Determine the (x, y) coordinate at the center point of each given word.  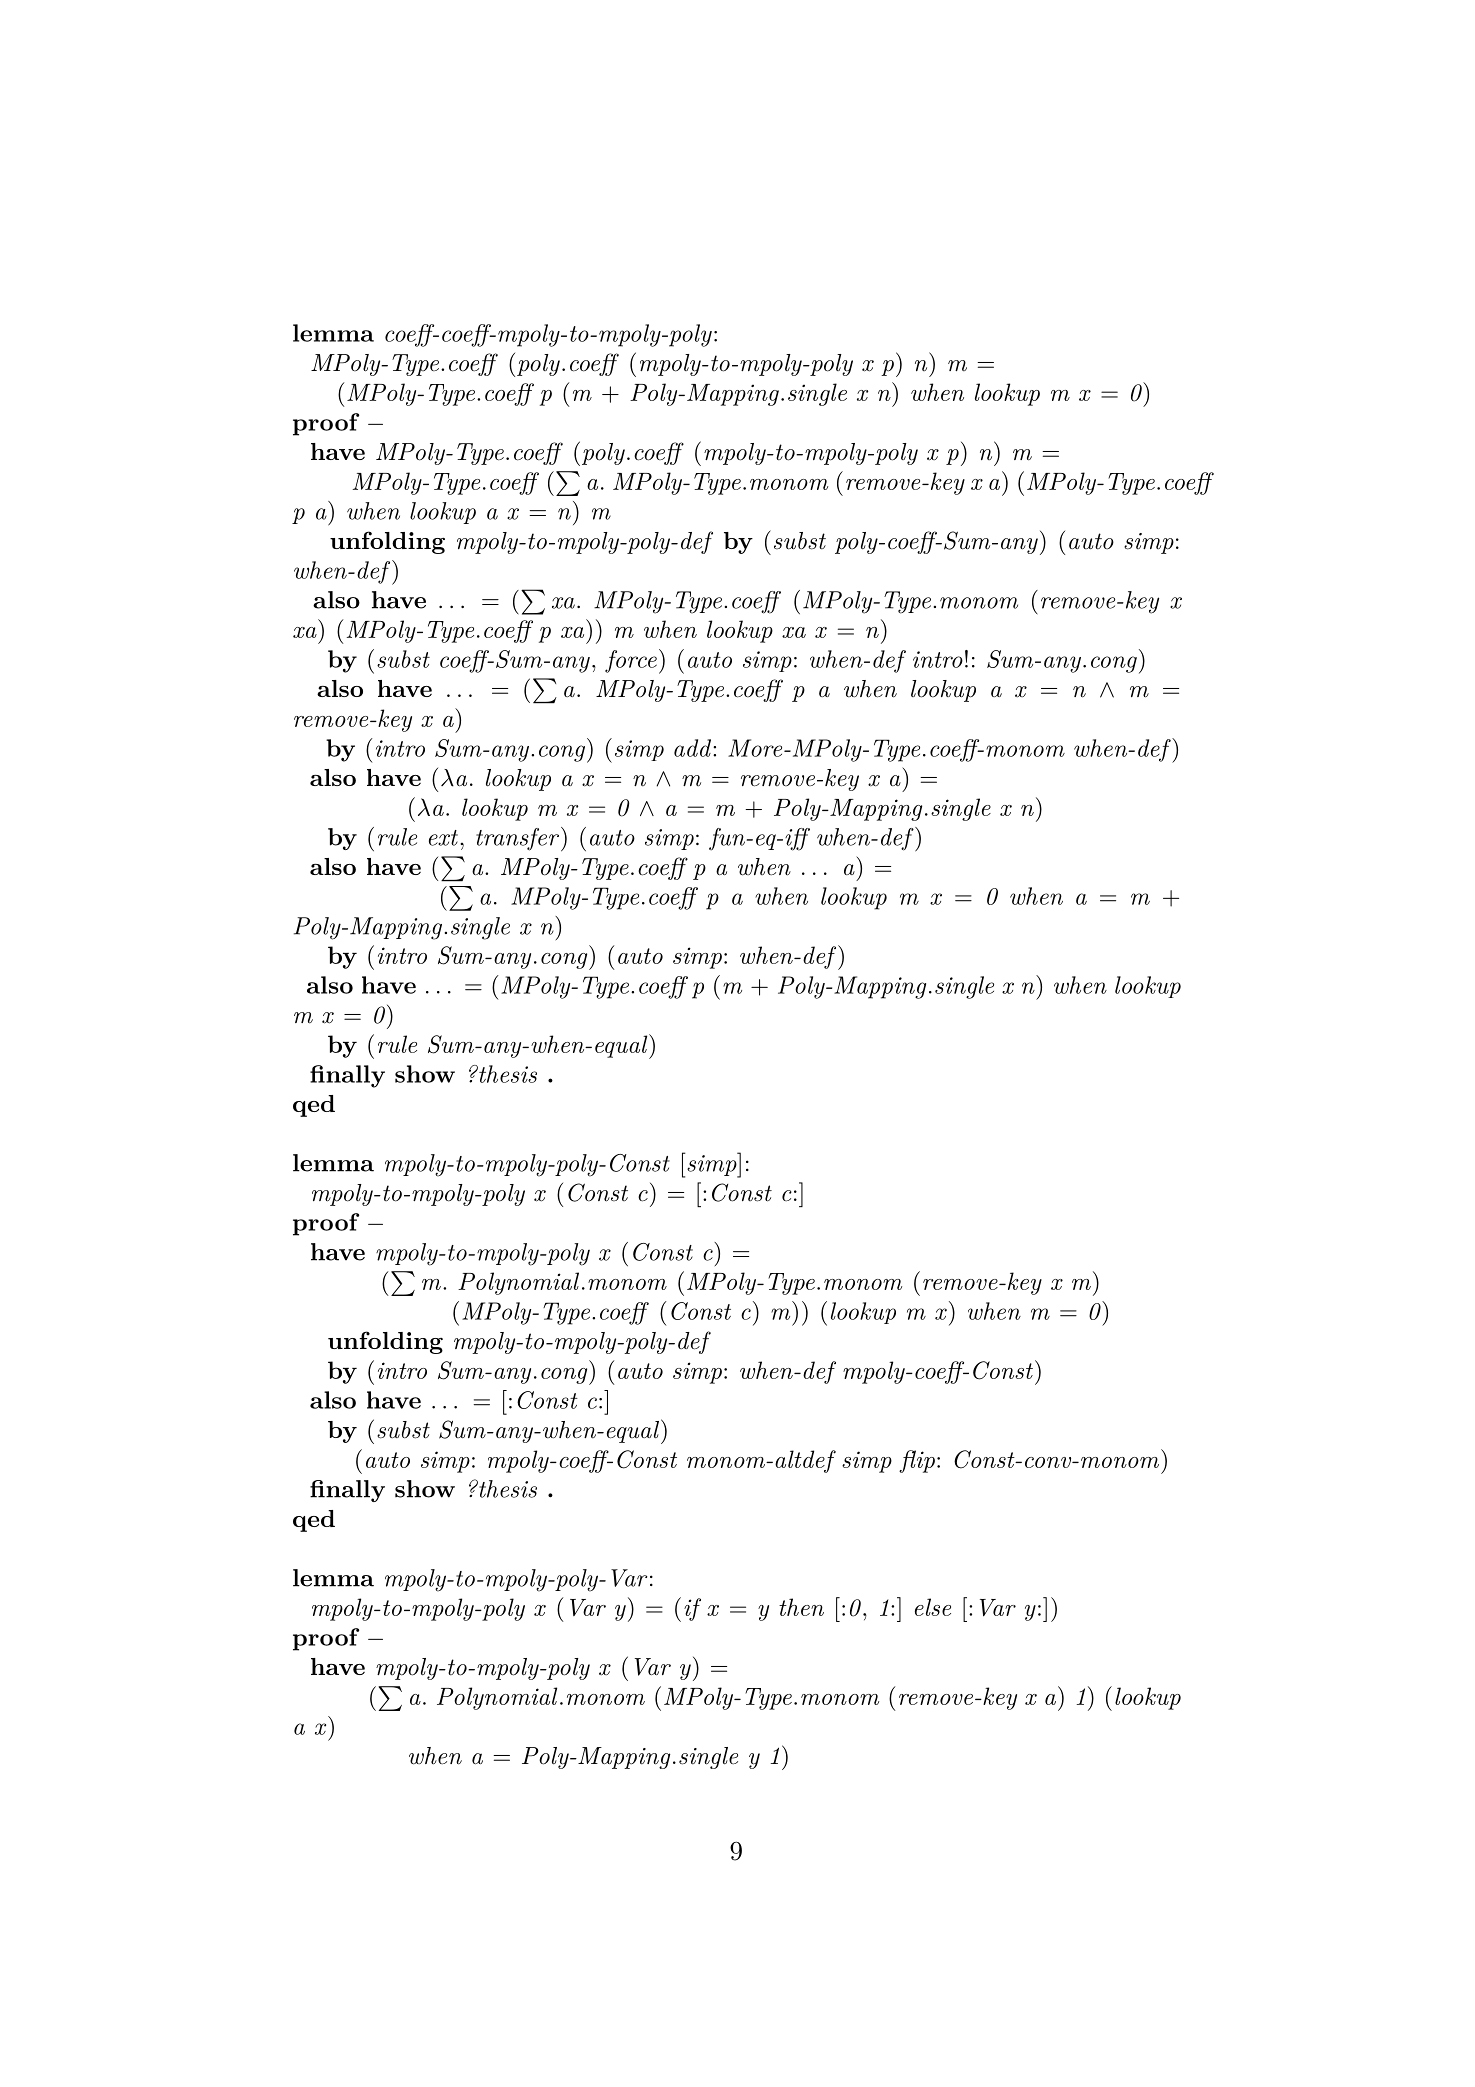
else (933, 1607)
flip (917, 1461)
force (631, 661)
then (801, 1607)
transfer (519, 839)
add (694, 748)
